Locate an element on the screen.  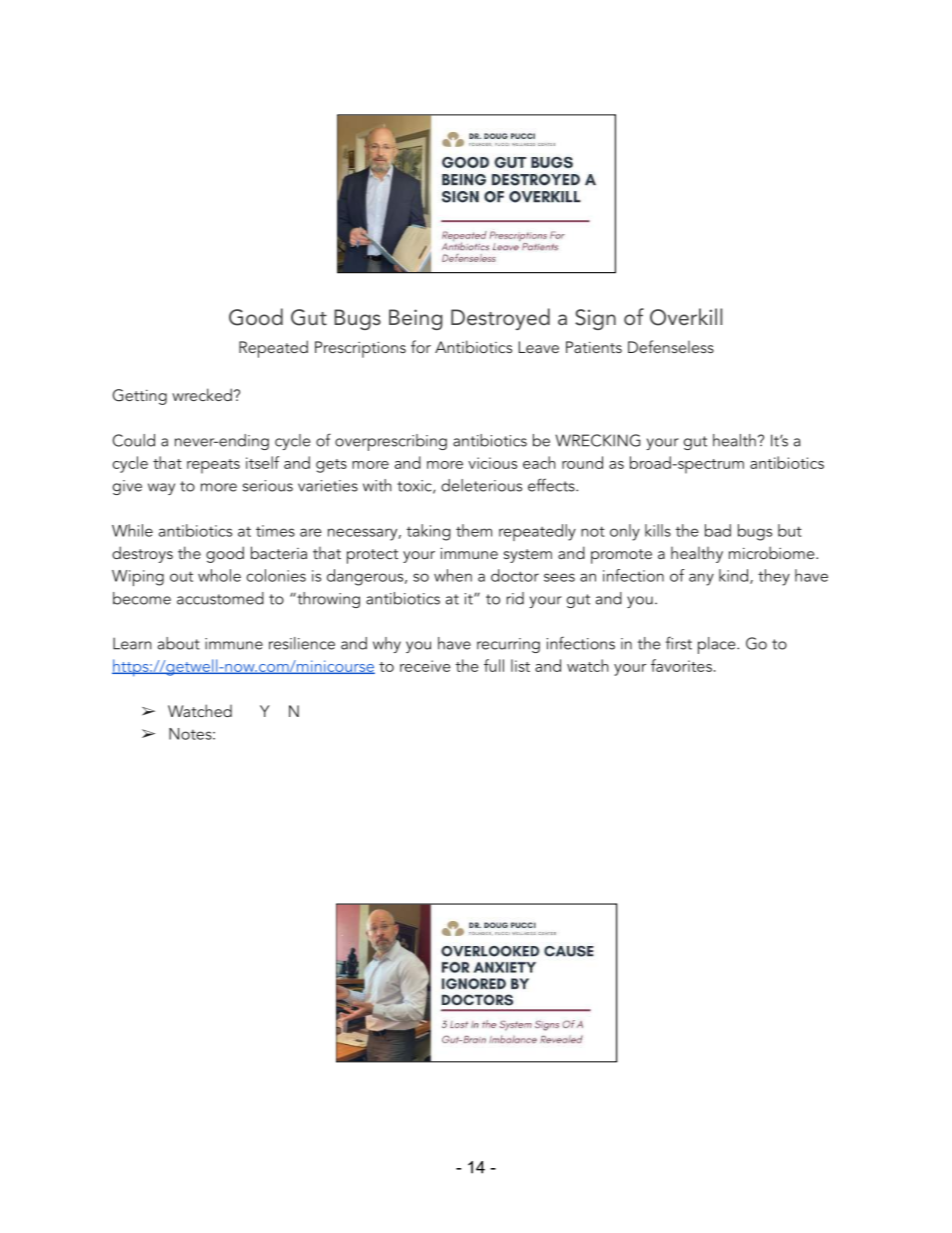
Prescriptions is located at coordinates (360, 349).
